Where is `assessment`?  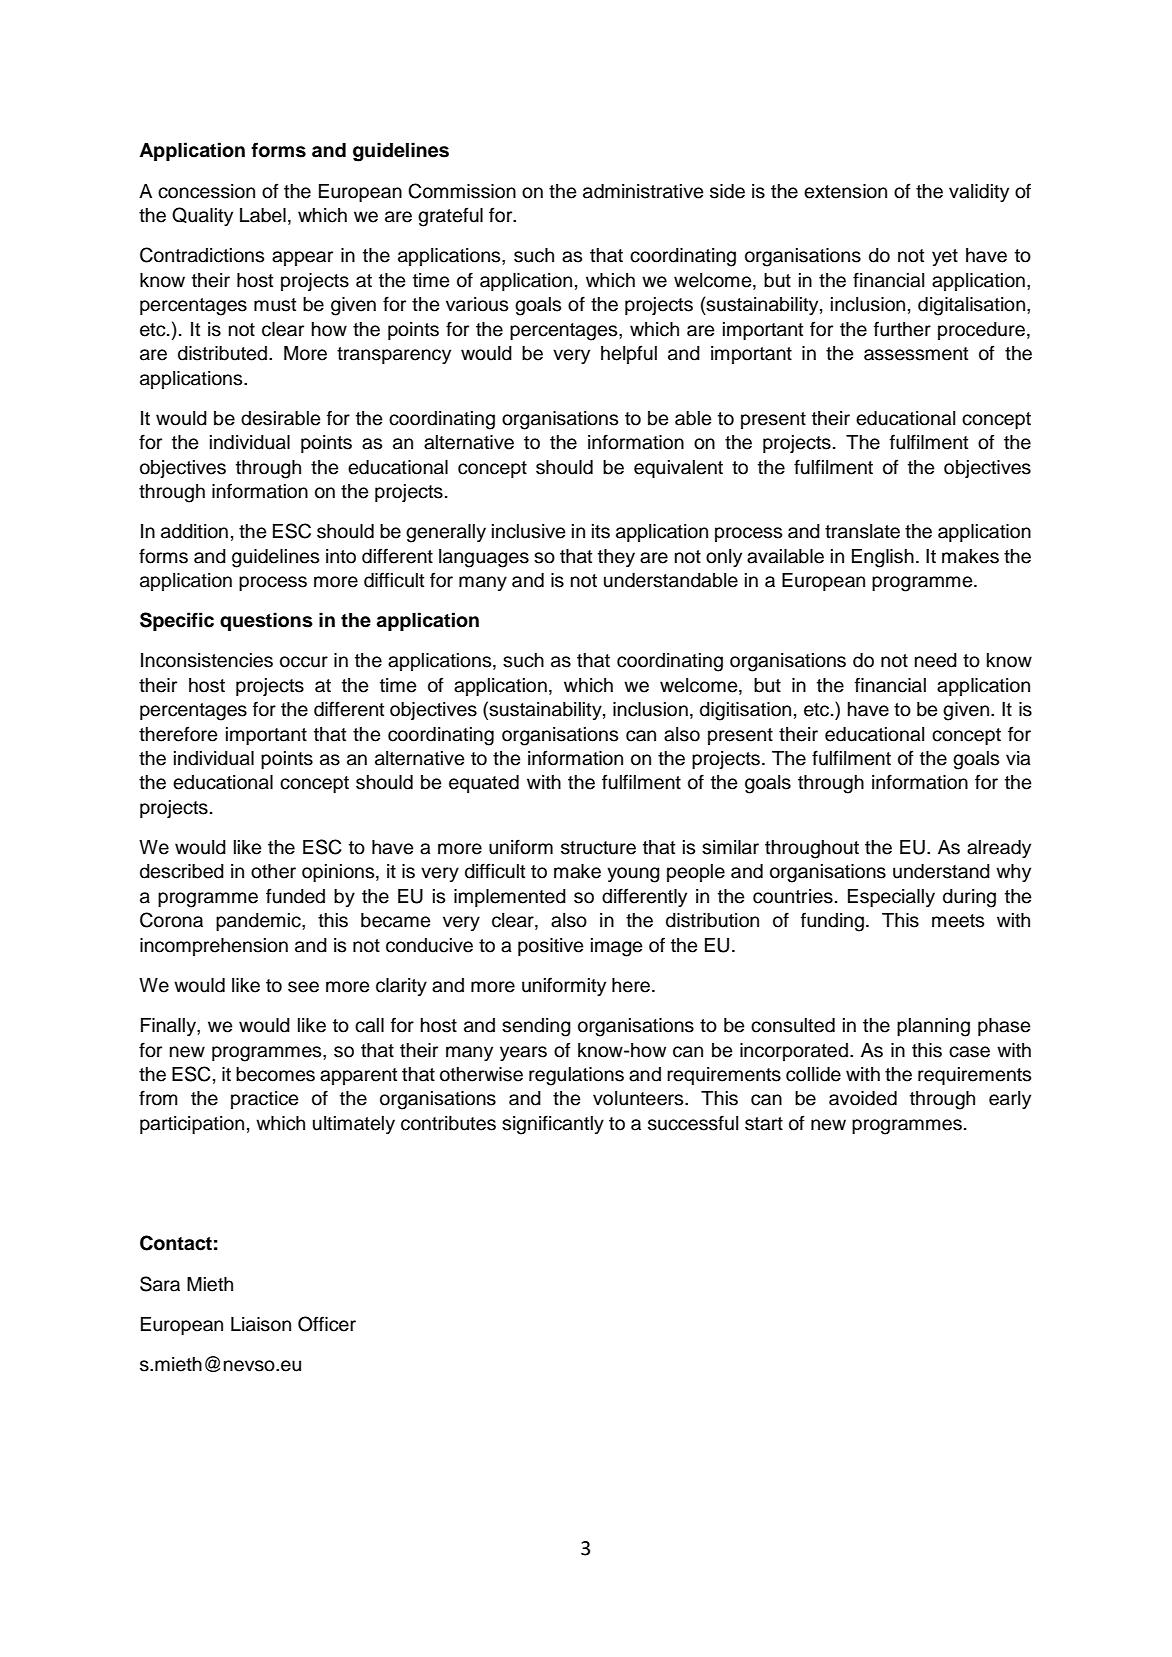 assessment is located at coordinates (916, 354).
